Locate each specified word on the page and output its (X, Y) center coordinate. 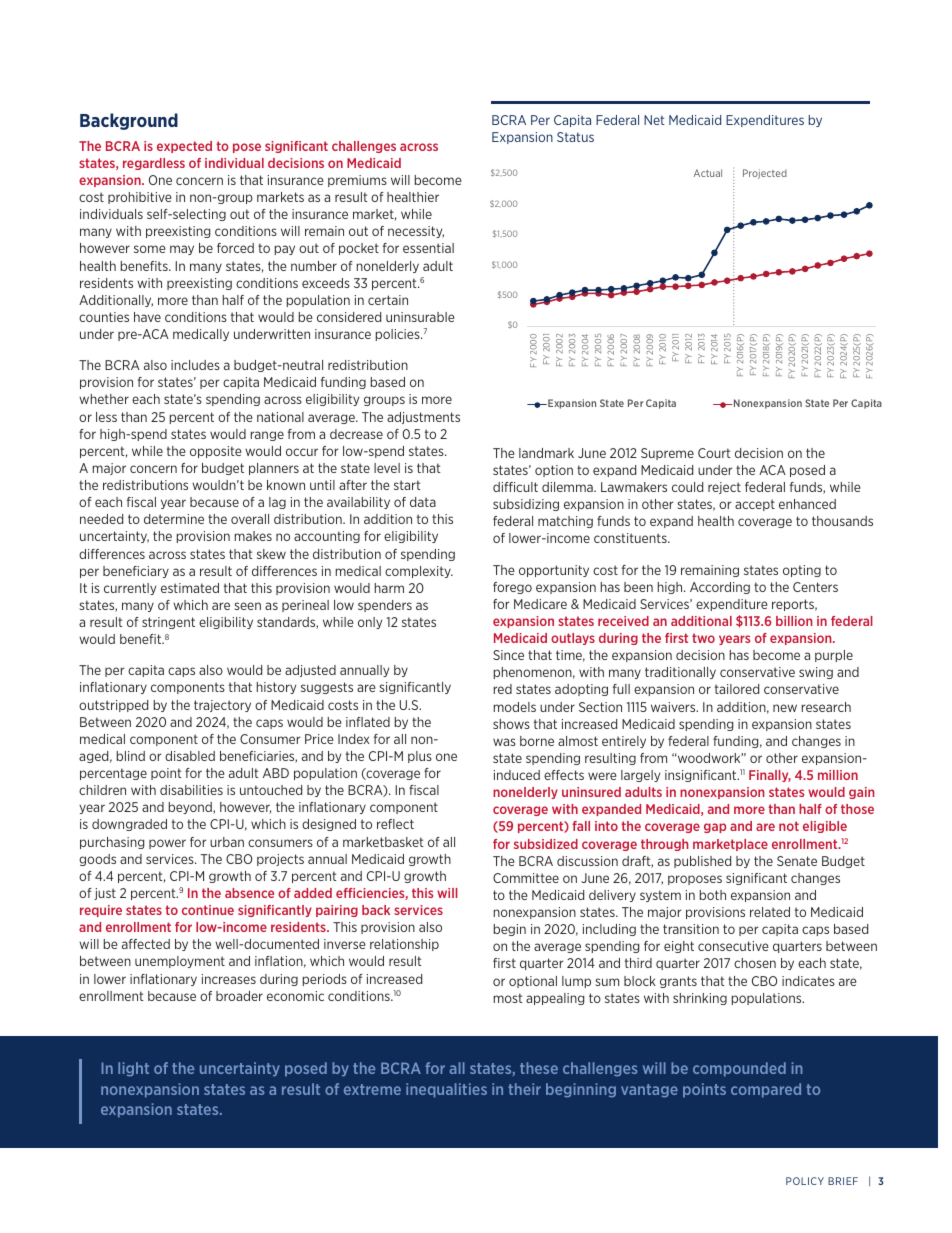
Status (575, 137)
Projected (765, 174)
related (770, 912)
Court (714, 453)
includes (195, 365)
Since (508, 655)
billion (794, 621)
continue (208, 910)
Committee (526, 878)
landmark (546, 453)
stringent (168, 623)
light (133, 1069)
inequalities (446, 1090)
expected (184, 147)
